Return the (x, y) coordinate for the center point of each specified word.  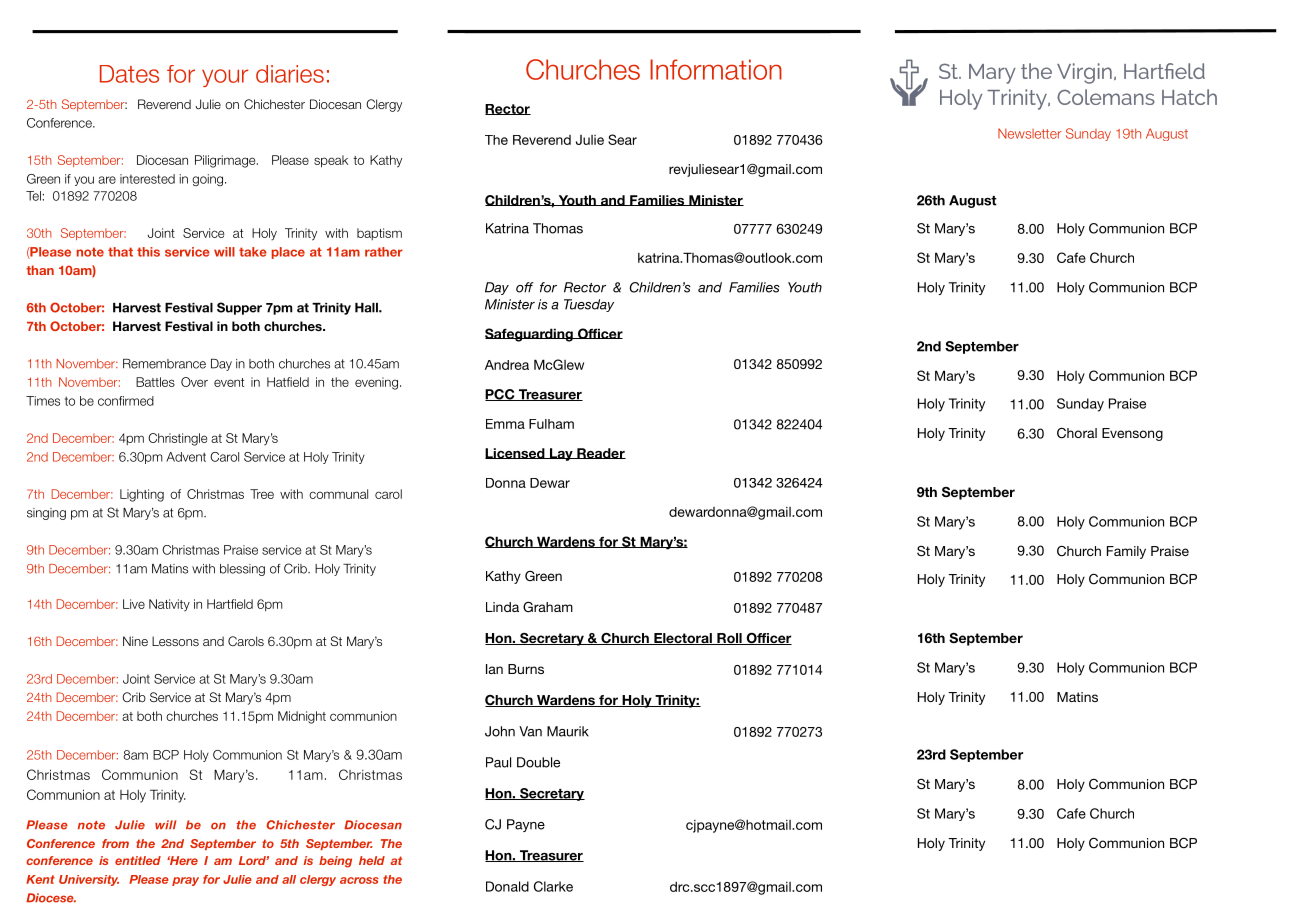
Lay (561, 454)
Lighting (142, 495)
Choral (1077, 433)
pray (185, 881)
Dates (129, 74)
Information (716, 69)
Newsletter (1030, 133)
